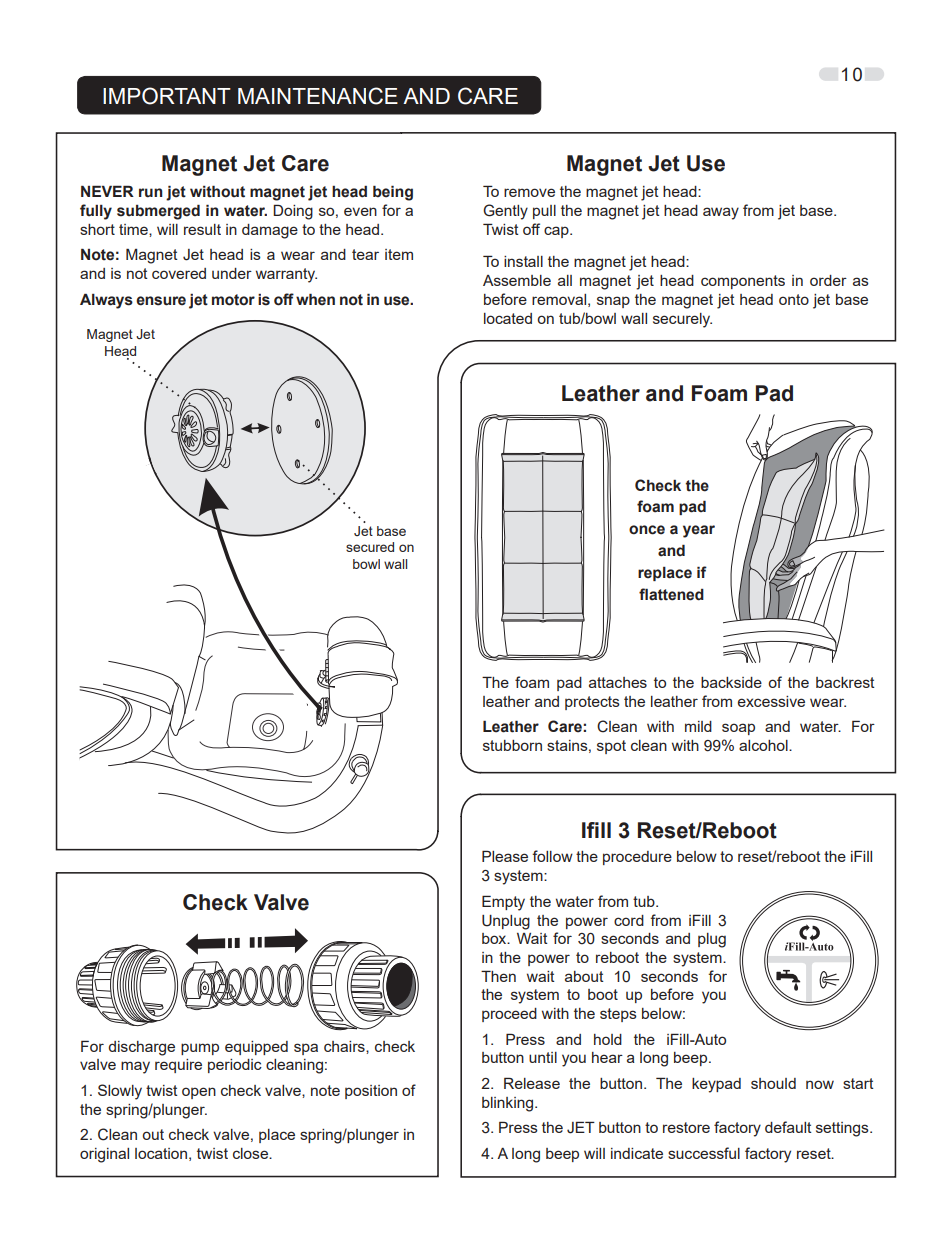 This page has width=952, height=1233. Describe the element at coordinates (503, 903) in the page. I see `Empty` at that location.
